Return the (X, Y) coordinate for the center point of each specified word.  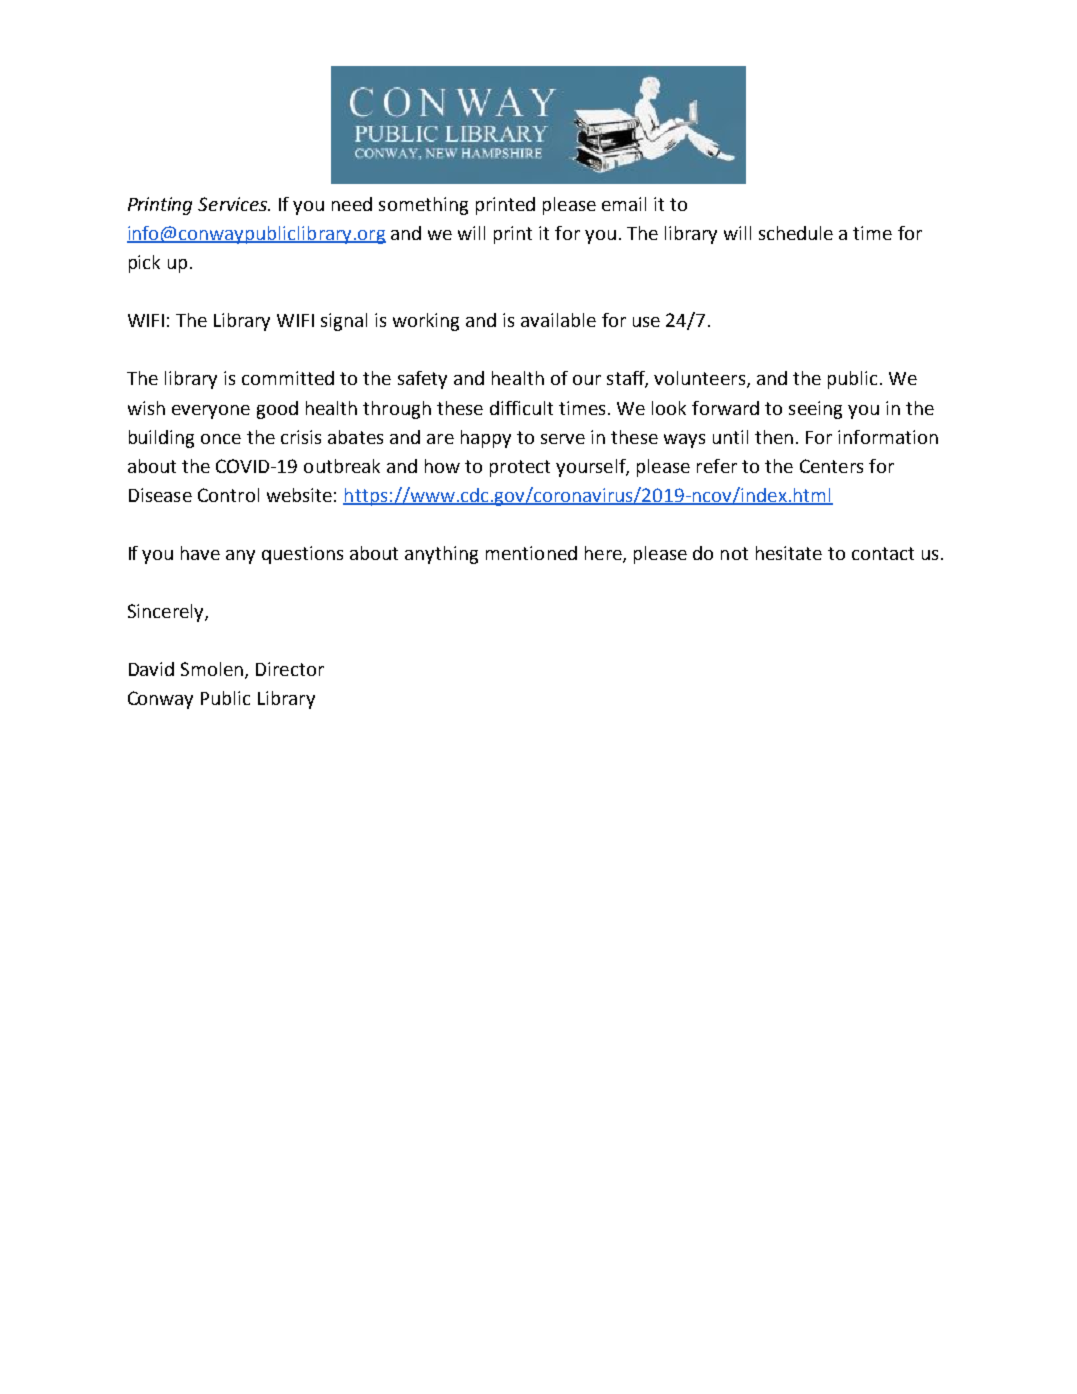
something (423, 206)
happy (486, 439)
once (221, 439)
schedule (796, 233)
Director (290, 669)
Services (233, 204)
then (774, 437)
